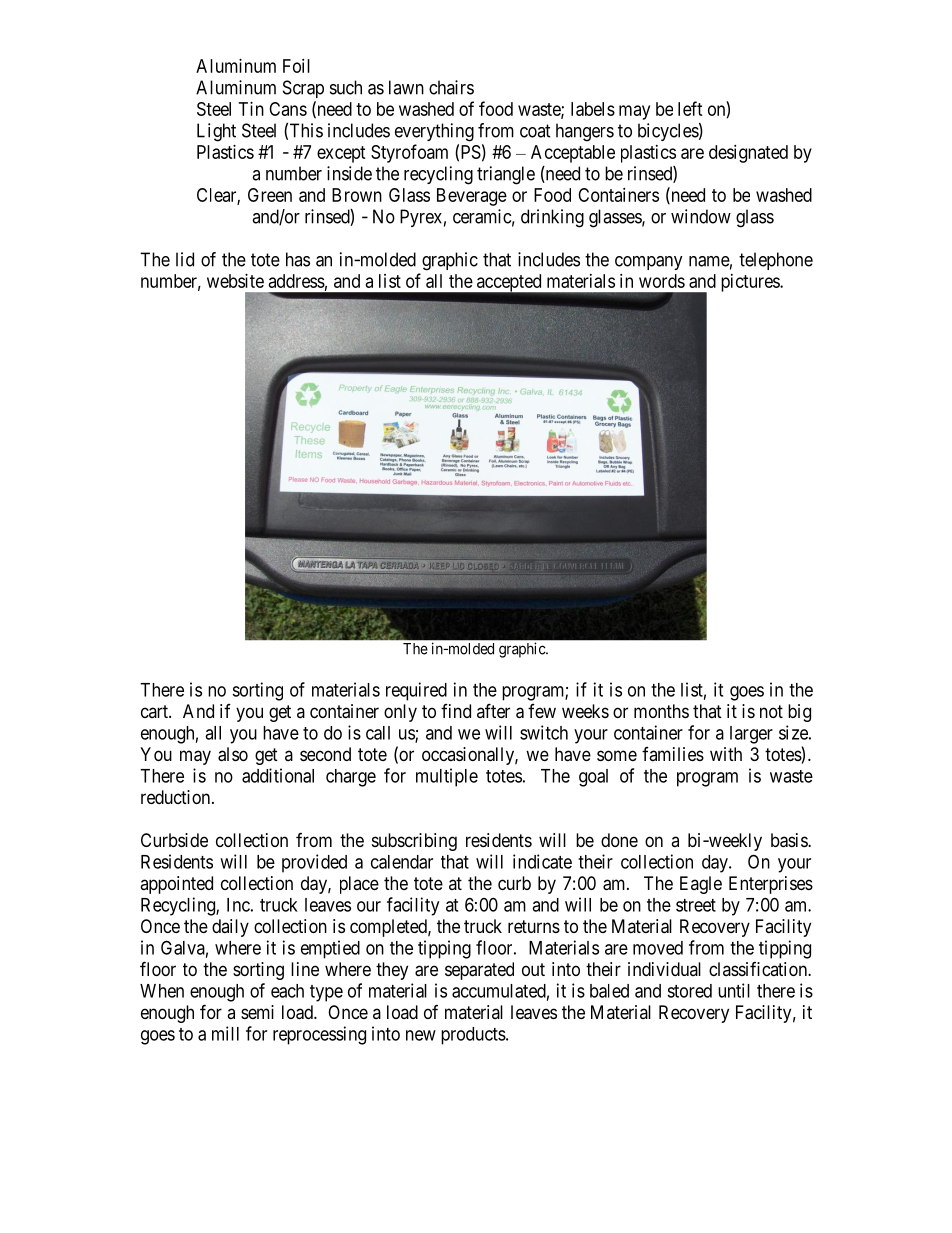 This screenshot has width=952, height=1233. Describe the element at coordinates (233, 754) in the screenshot. I see `also` at that location.
